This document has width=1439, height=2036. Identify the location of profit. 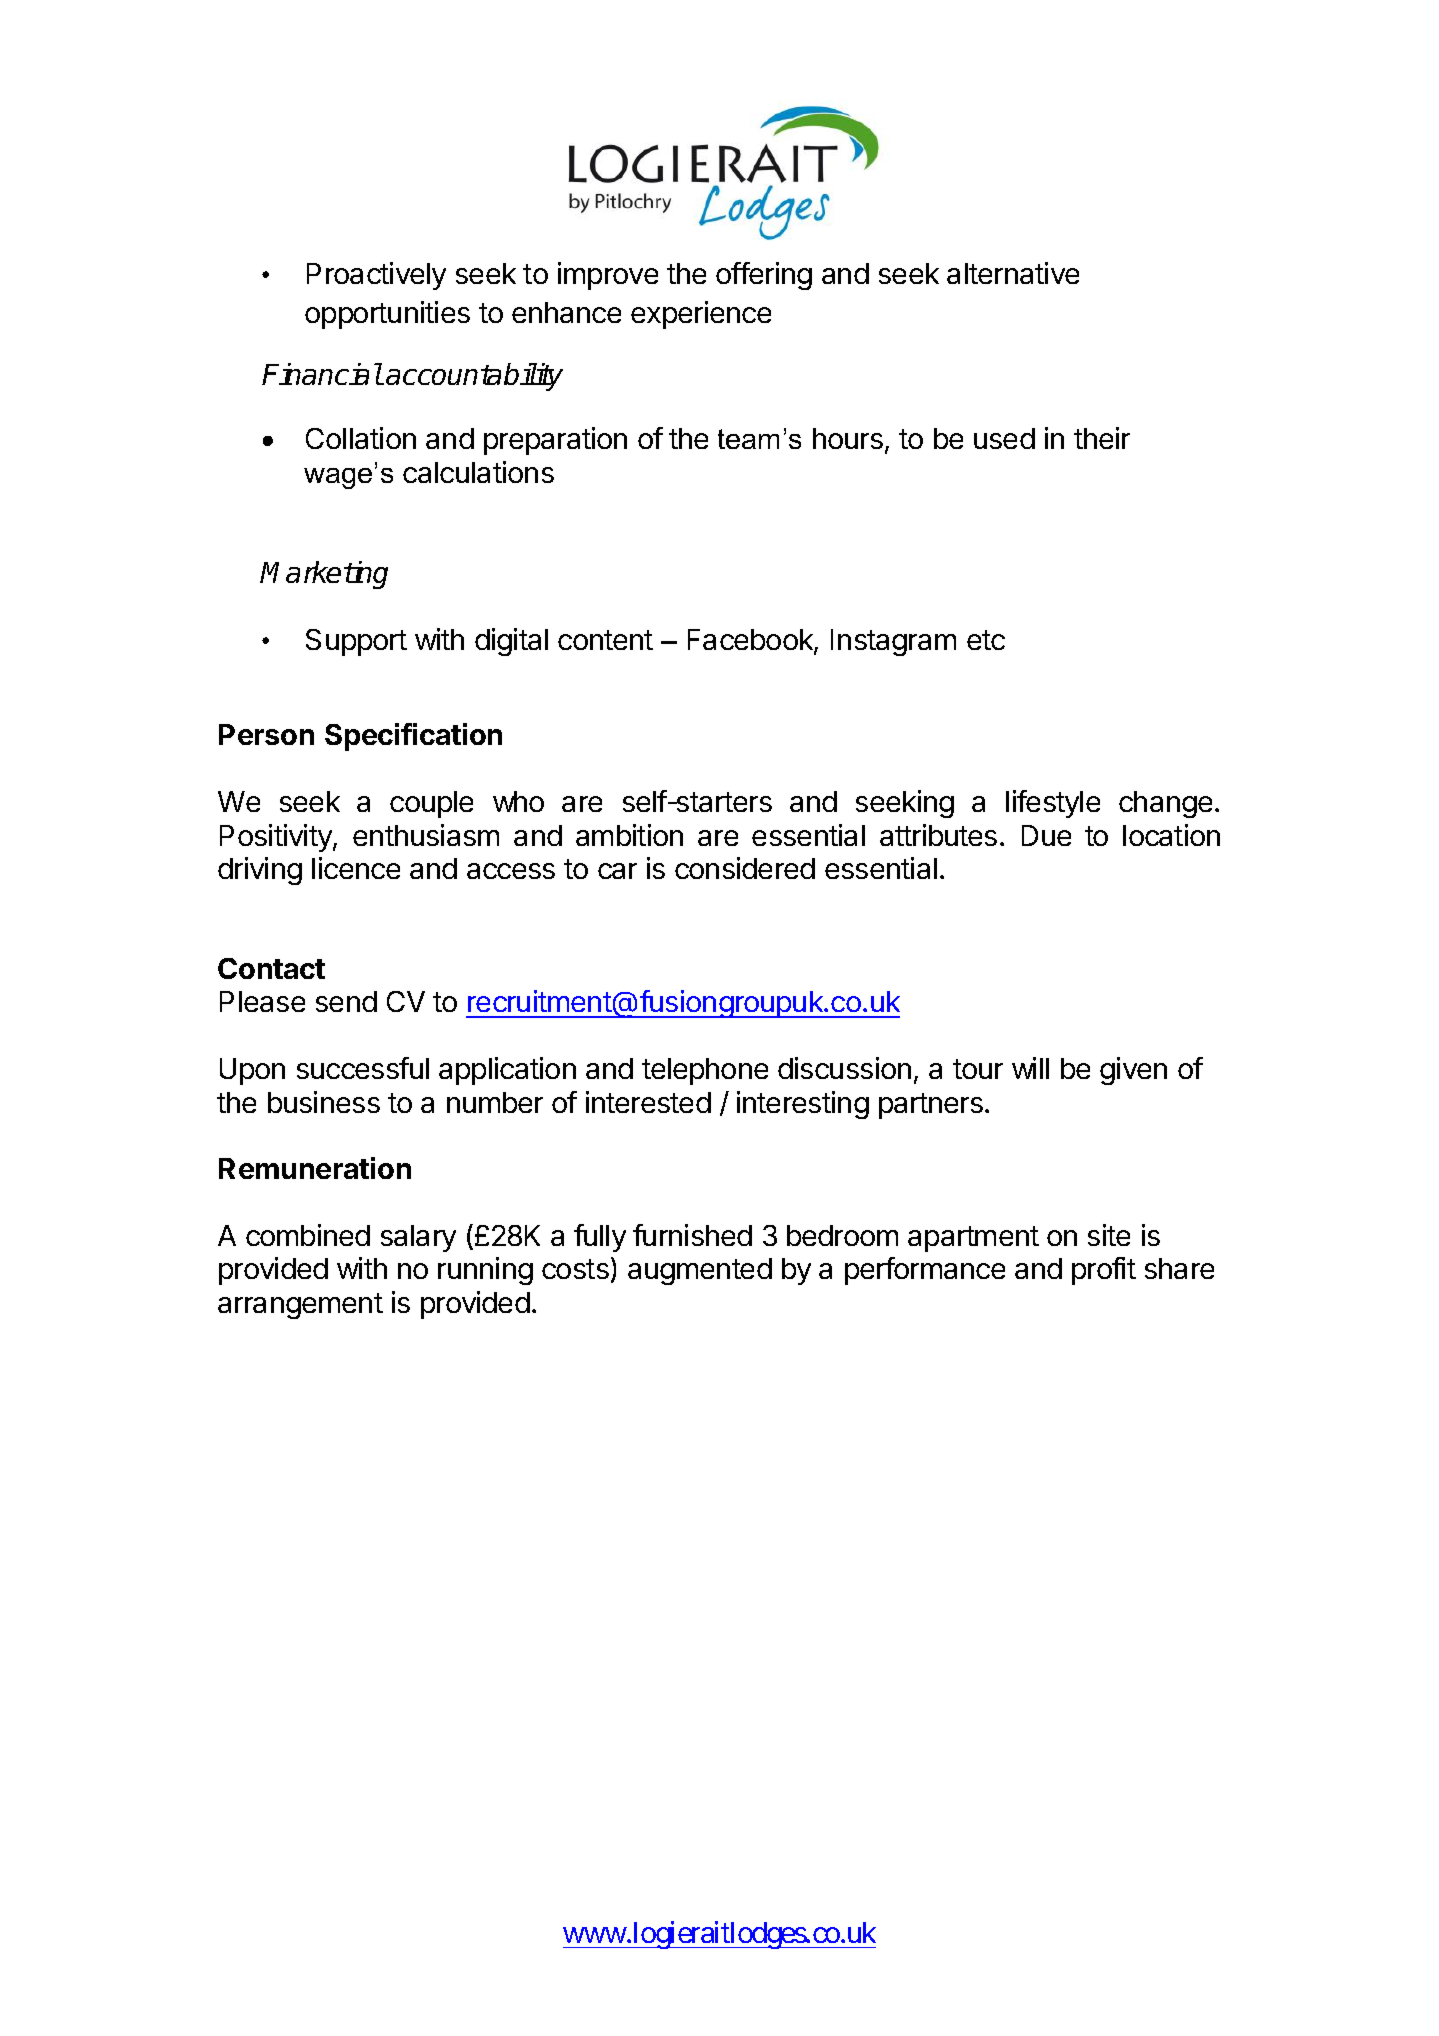
(1104, 1271).
